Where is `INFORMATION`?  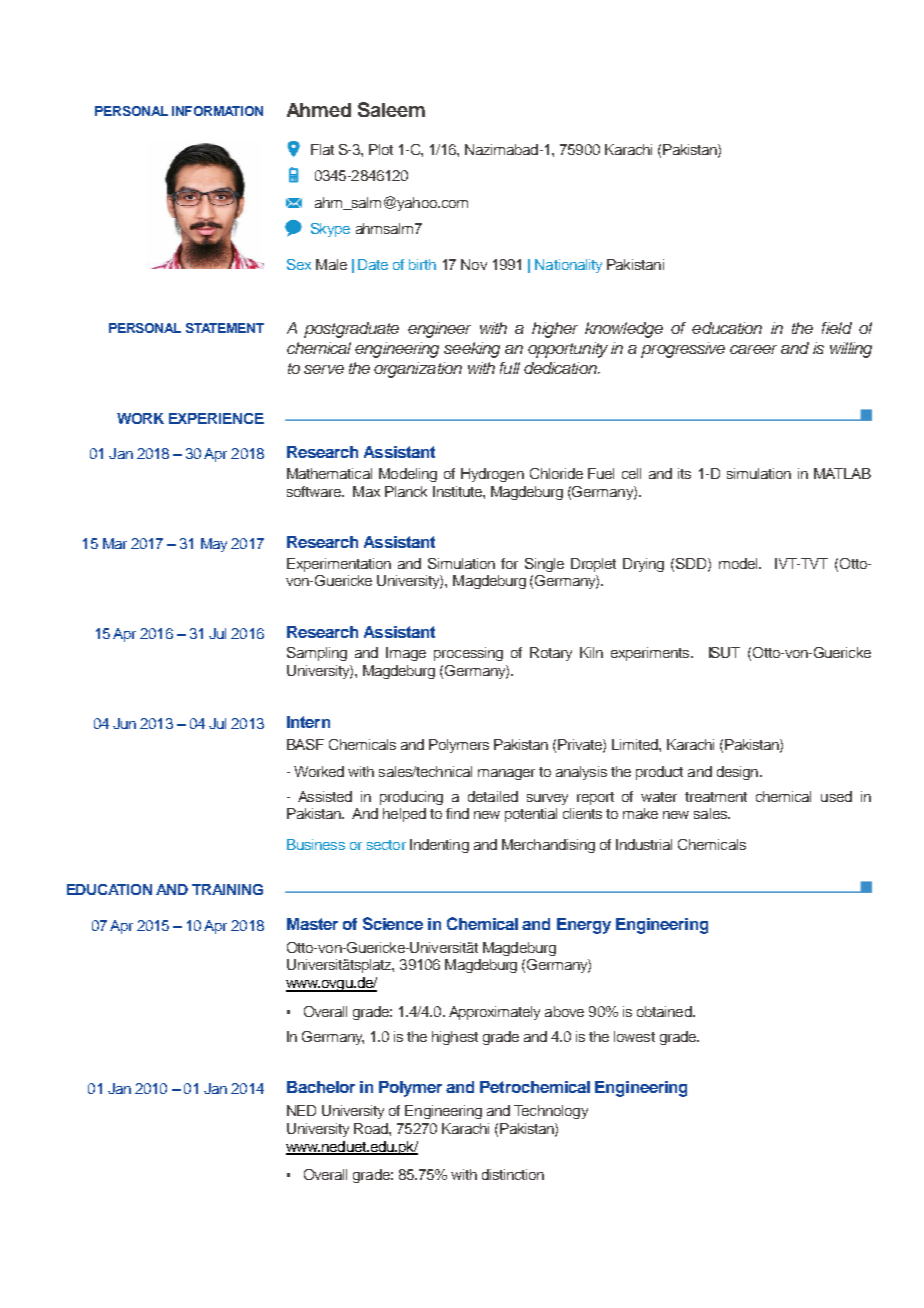
INFORMATION is located at coordinates (217, 111).
